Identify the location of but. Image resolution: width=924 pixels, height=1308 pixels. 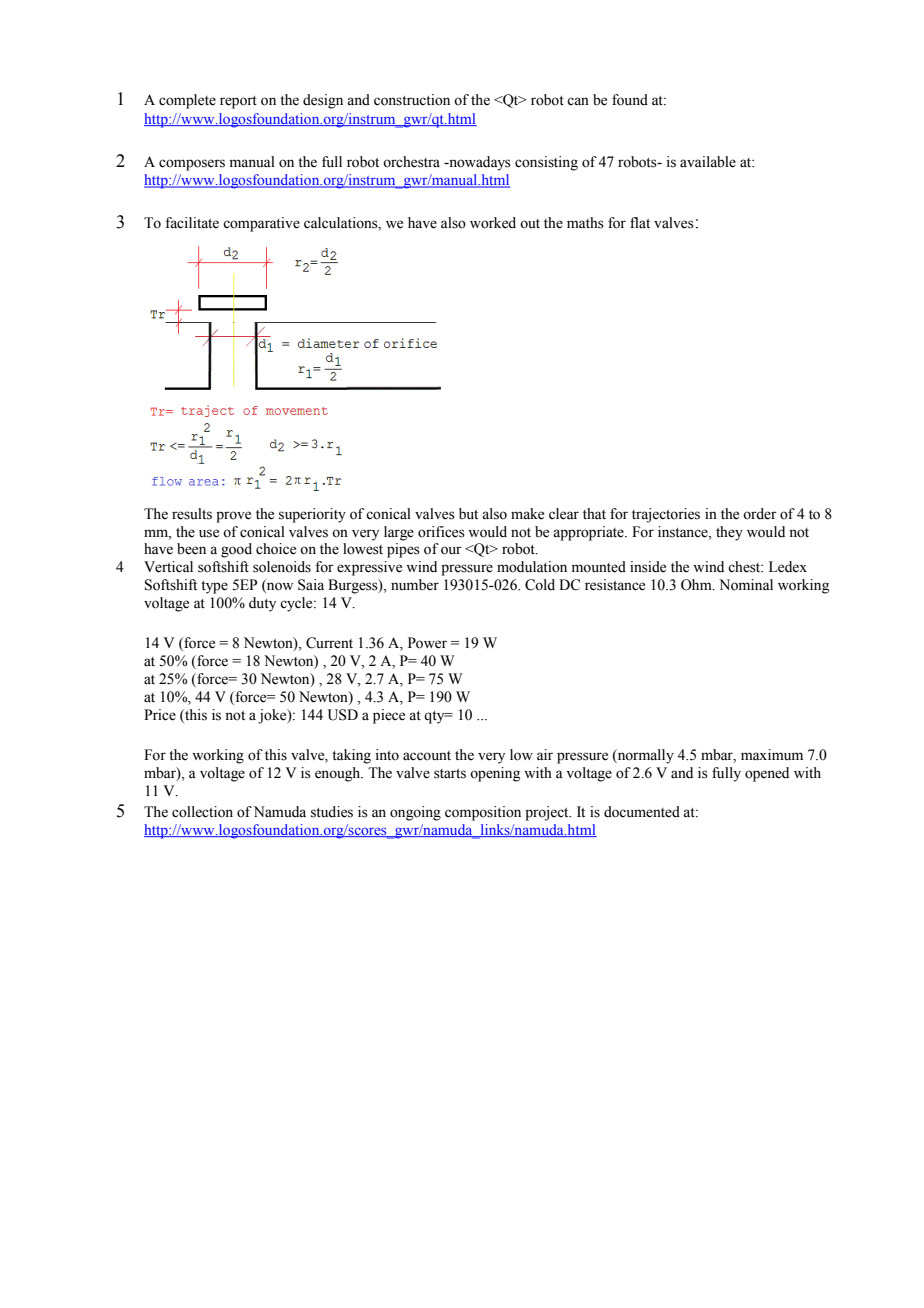
(468, 514).
